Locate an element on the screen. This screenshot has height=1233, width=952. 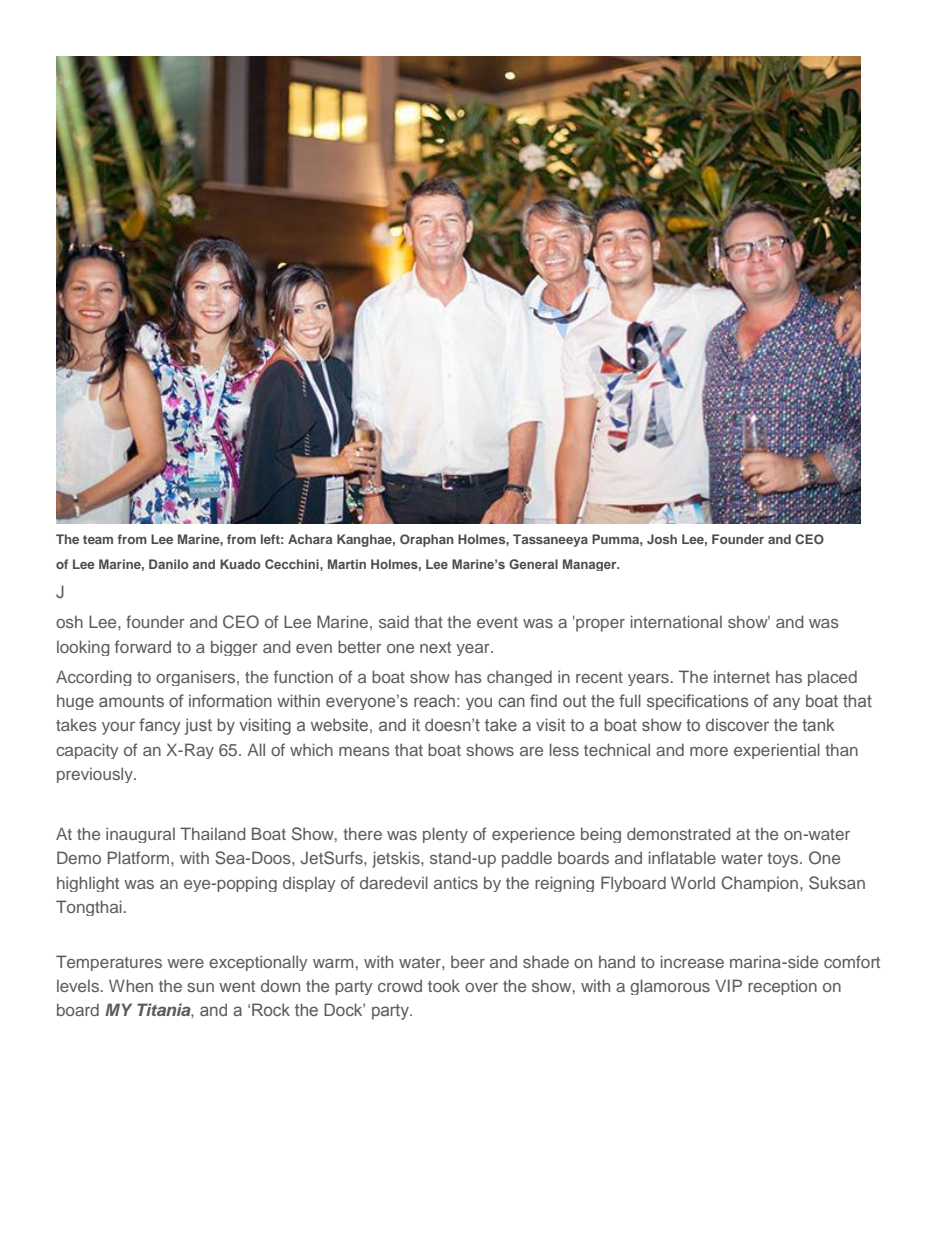
sun is located at coordinates (200, 987).
